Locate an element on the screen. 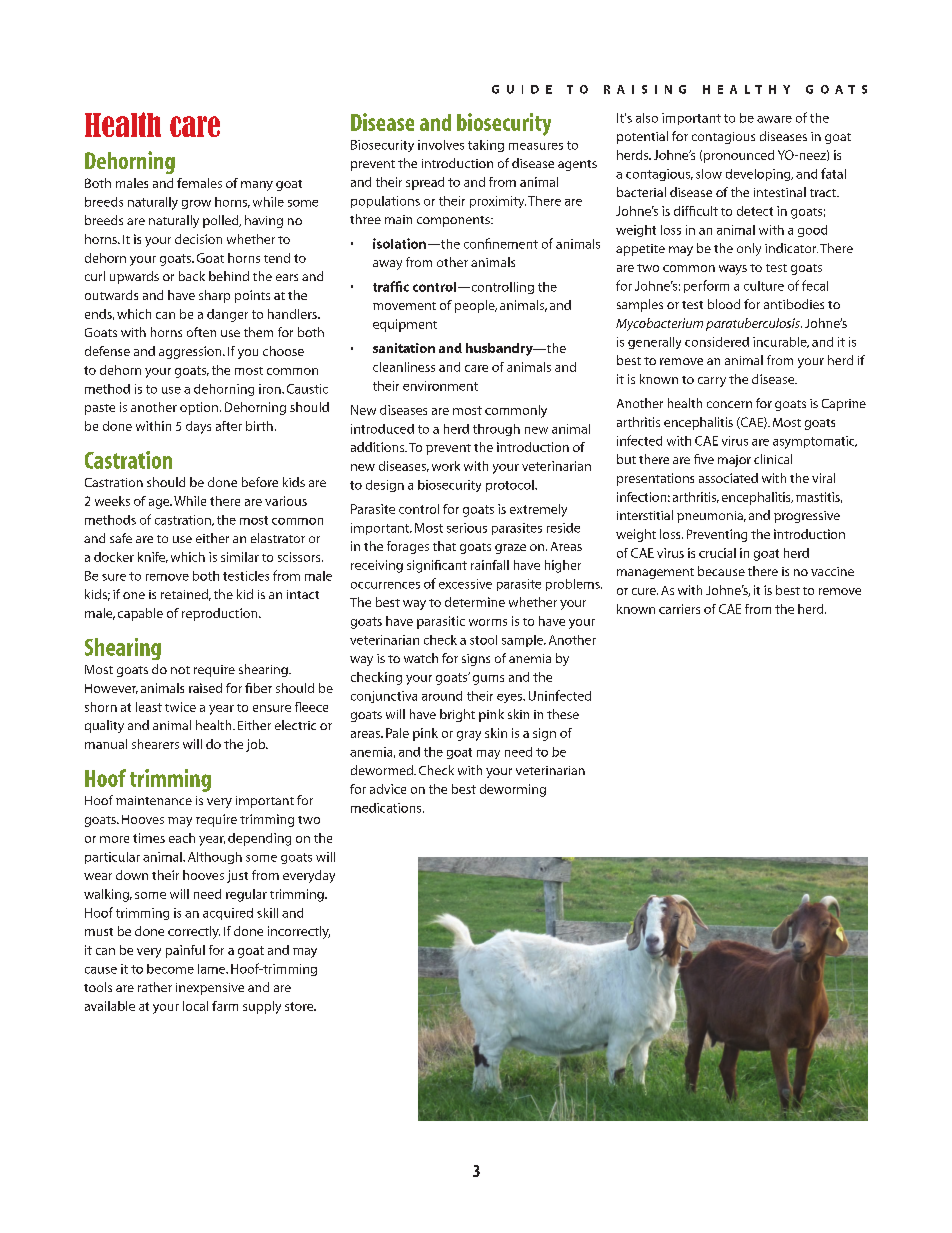 Image resolution: width=952 pixels, height=1233 pixels. supply is located at coordinates (262, 1007).
